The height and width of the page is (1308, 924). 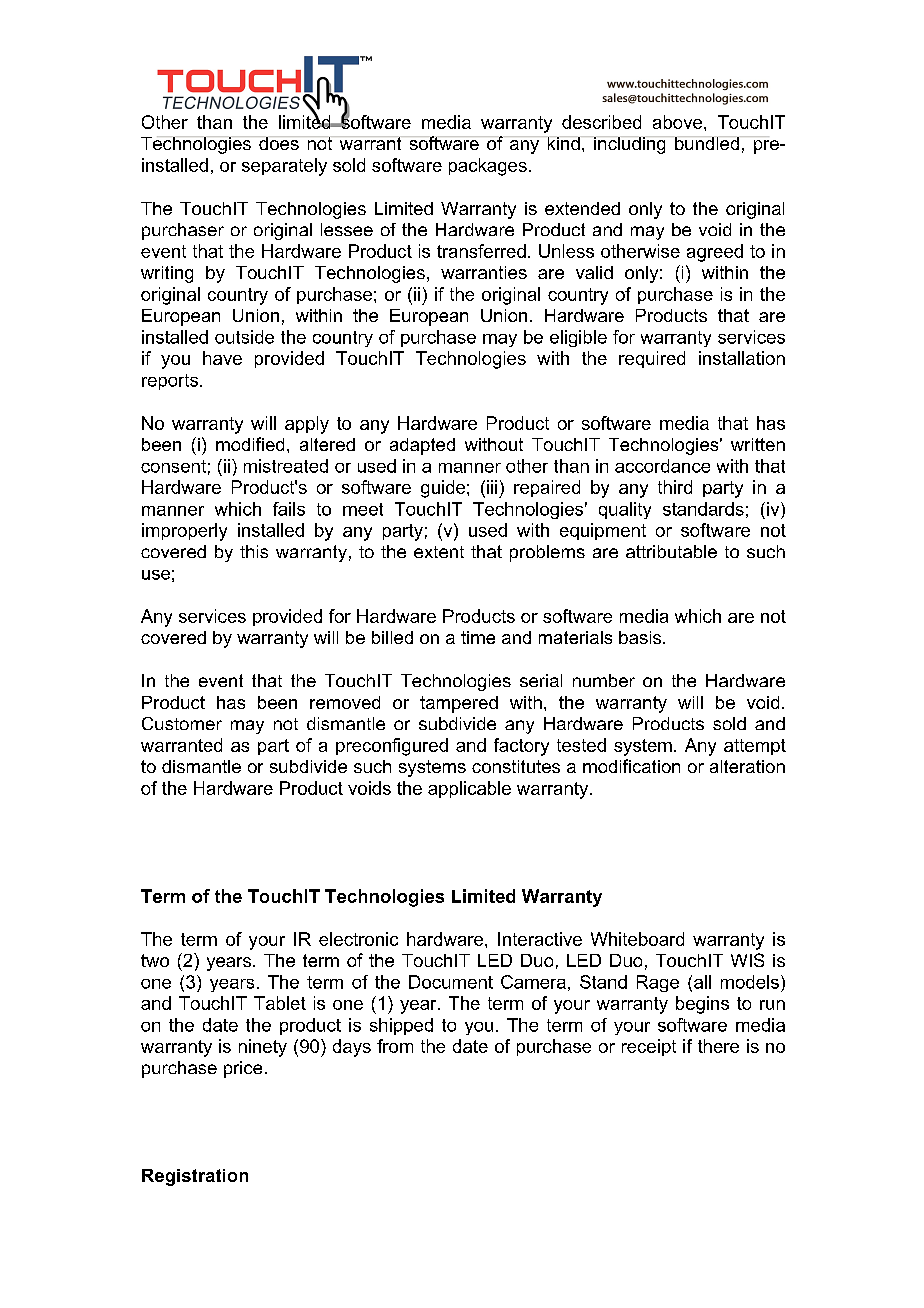 I want to click on packages, so click(x=488, y=167).
